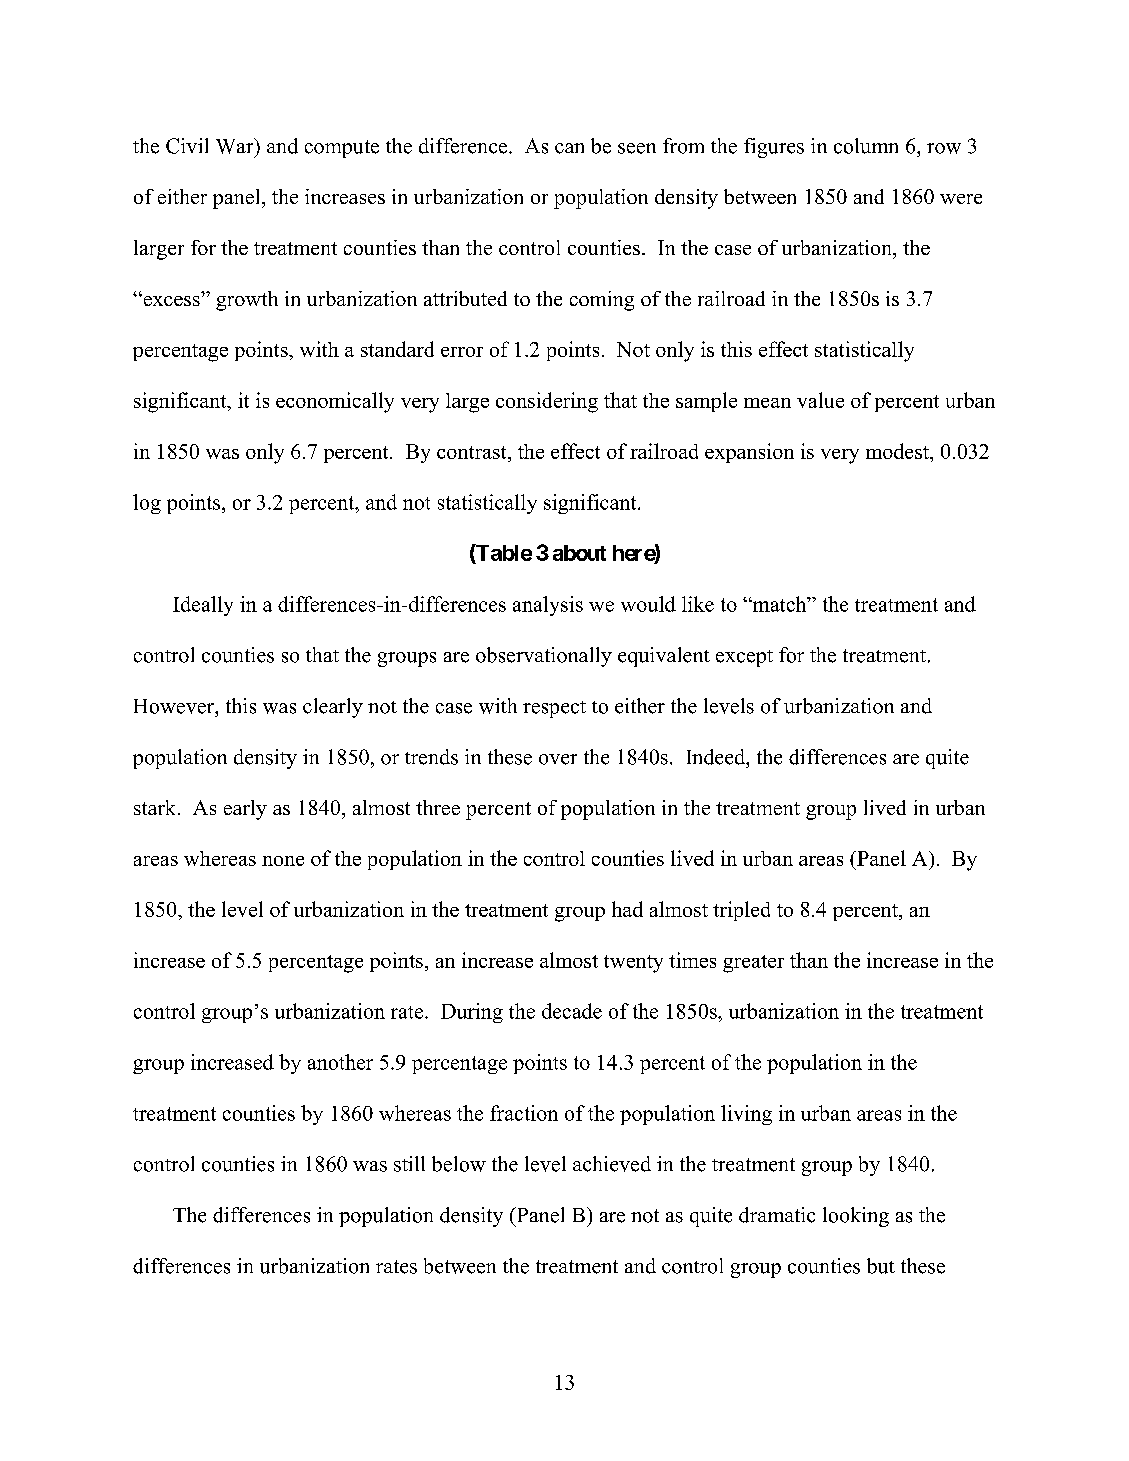 The width and height of the screenshot is (1129, 1461). I want to click on War, so click(236, 146).
